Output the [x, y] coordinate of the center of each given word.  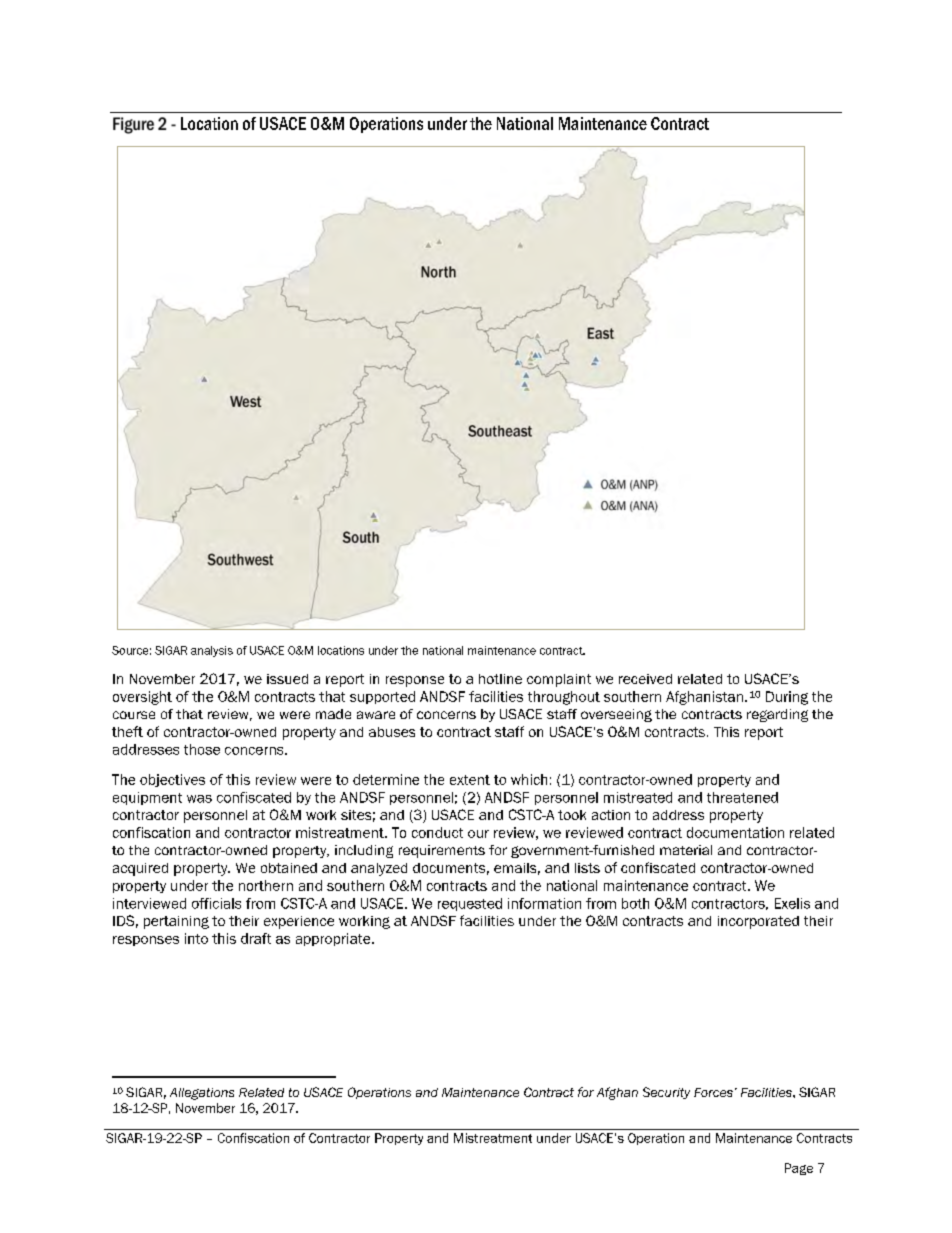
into [196, 938]
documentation [735, 832]
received [645, 679]
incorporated [758, 922]
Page [799, 1169]
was [199, 799]
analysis [212, 651]
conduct [437, 832]
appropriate [334, 939]
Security [666, 1093]
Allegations [202, 1094]
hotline [500, 679]
